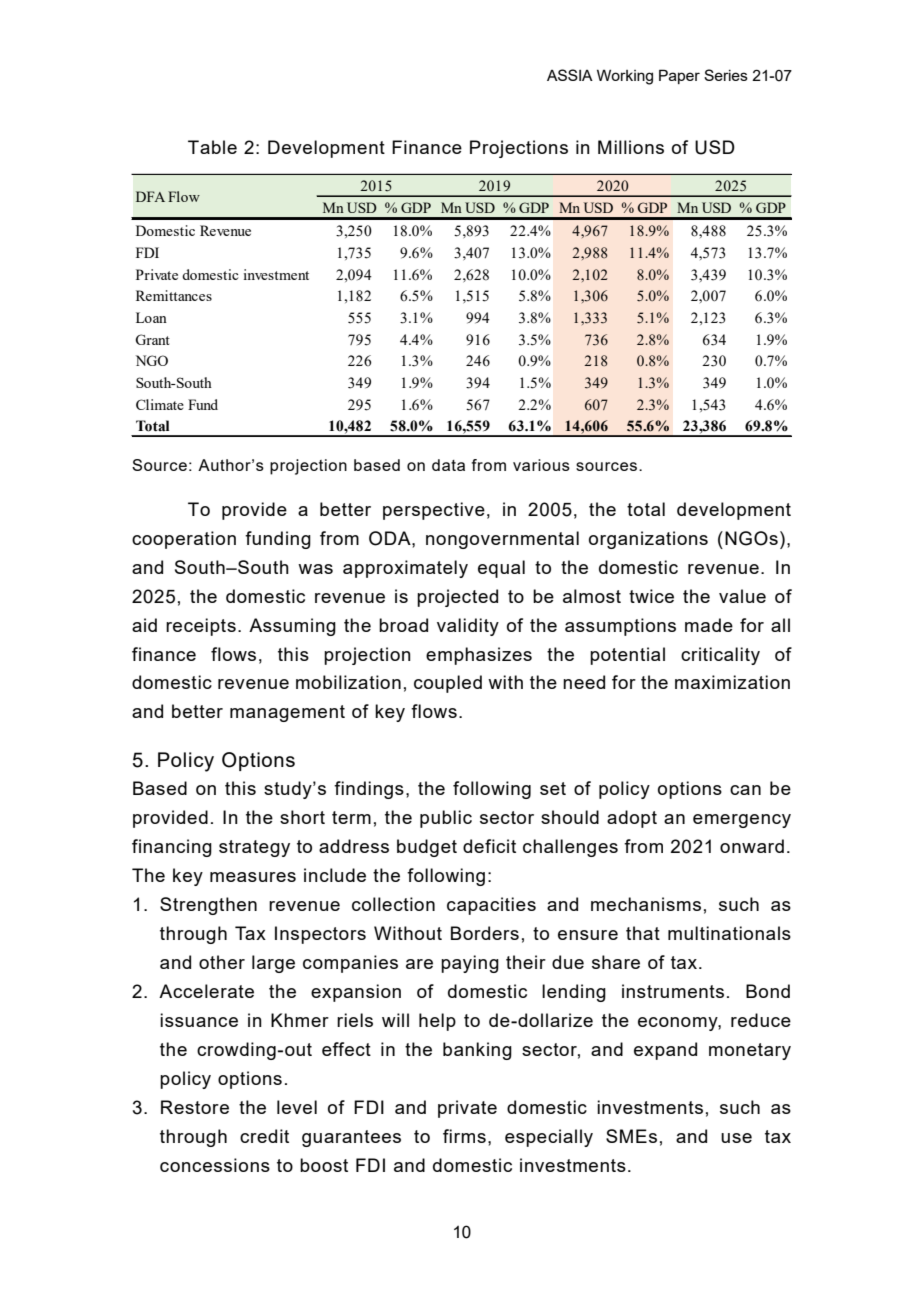 The height and width of the page is (1308, 924). What do you see at coordinates (709, 625) in the page?
I see `made` at bounding box center [709, 625].
